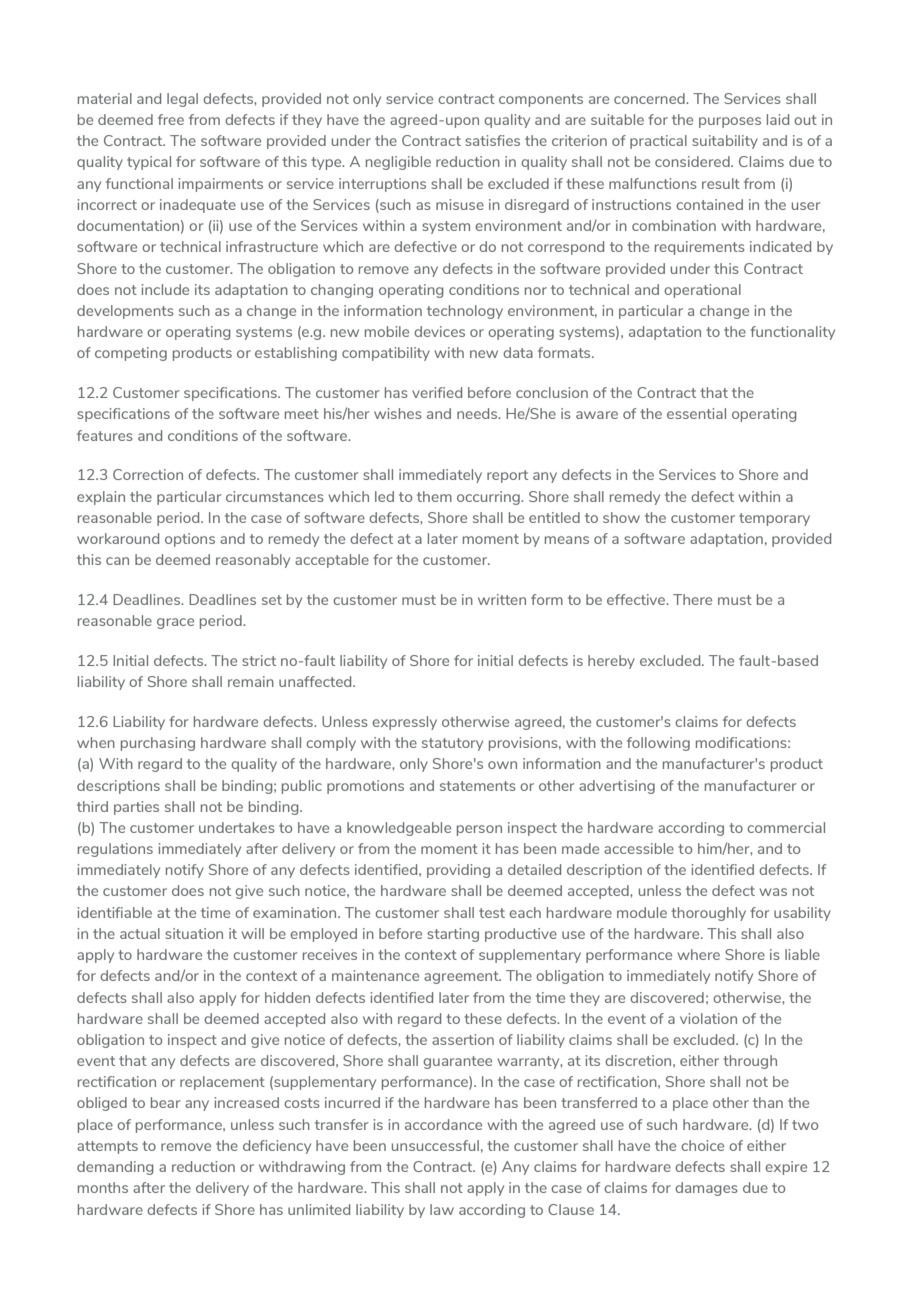 The width and height of the screenshot is (924, 1308). I want to click on There, so click(692, 599).
